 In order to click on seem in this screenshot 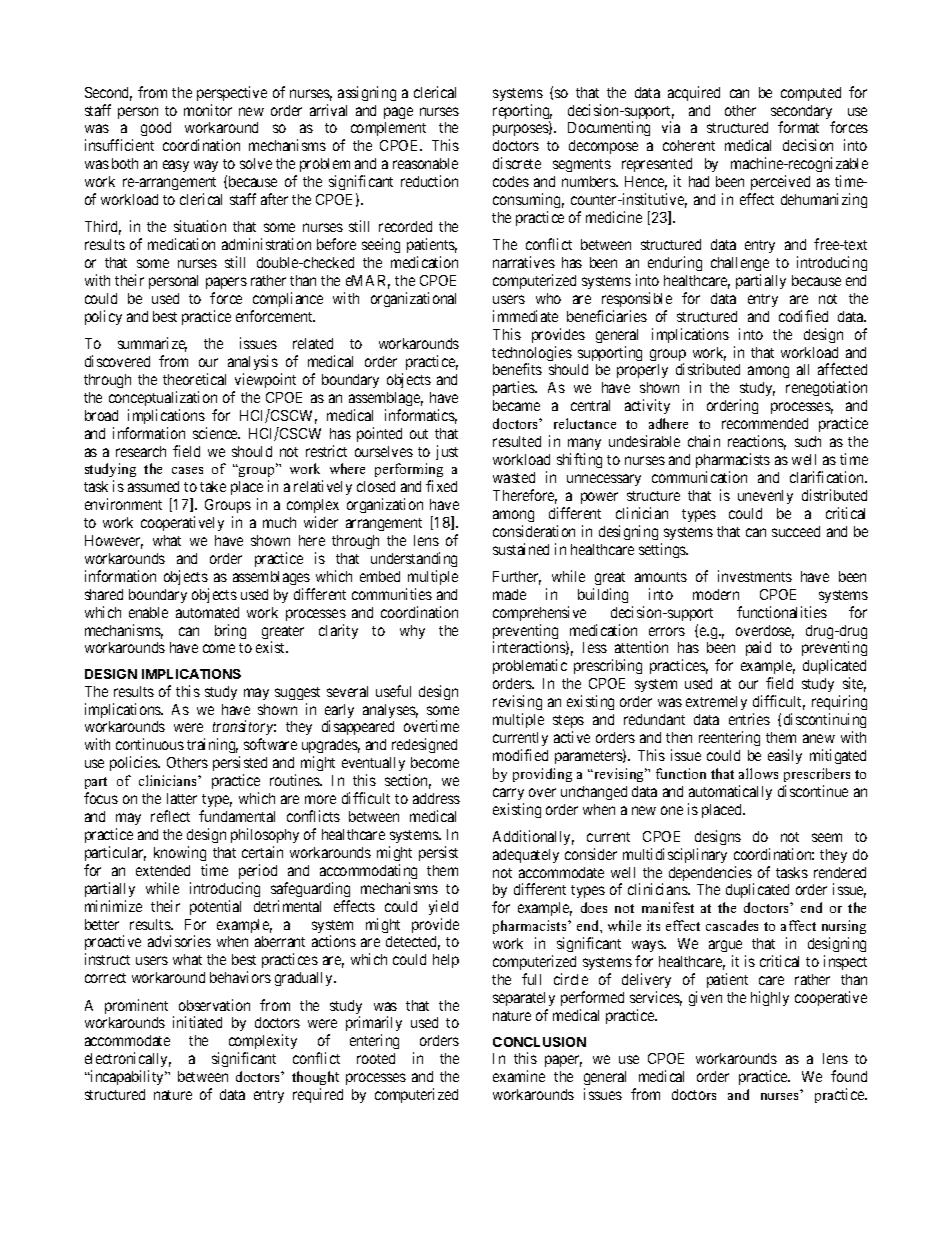, I will do `click(827, 837)`.
